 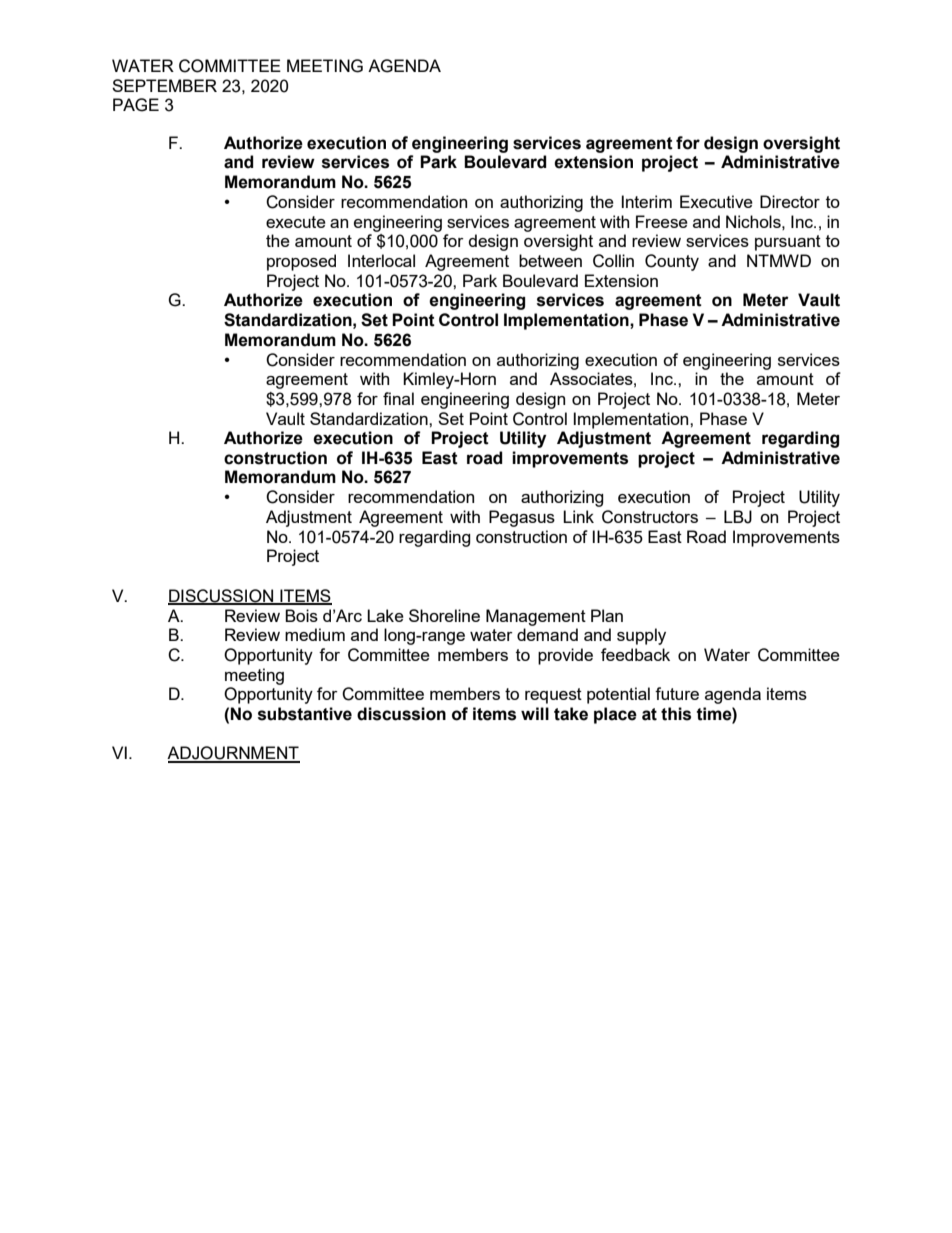 What do you see at coordinates (738, 517) in the document?
I see `LBJ` at bounding box center [738, 517].
